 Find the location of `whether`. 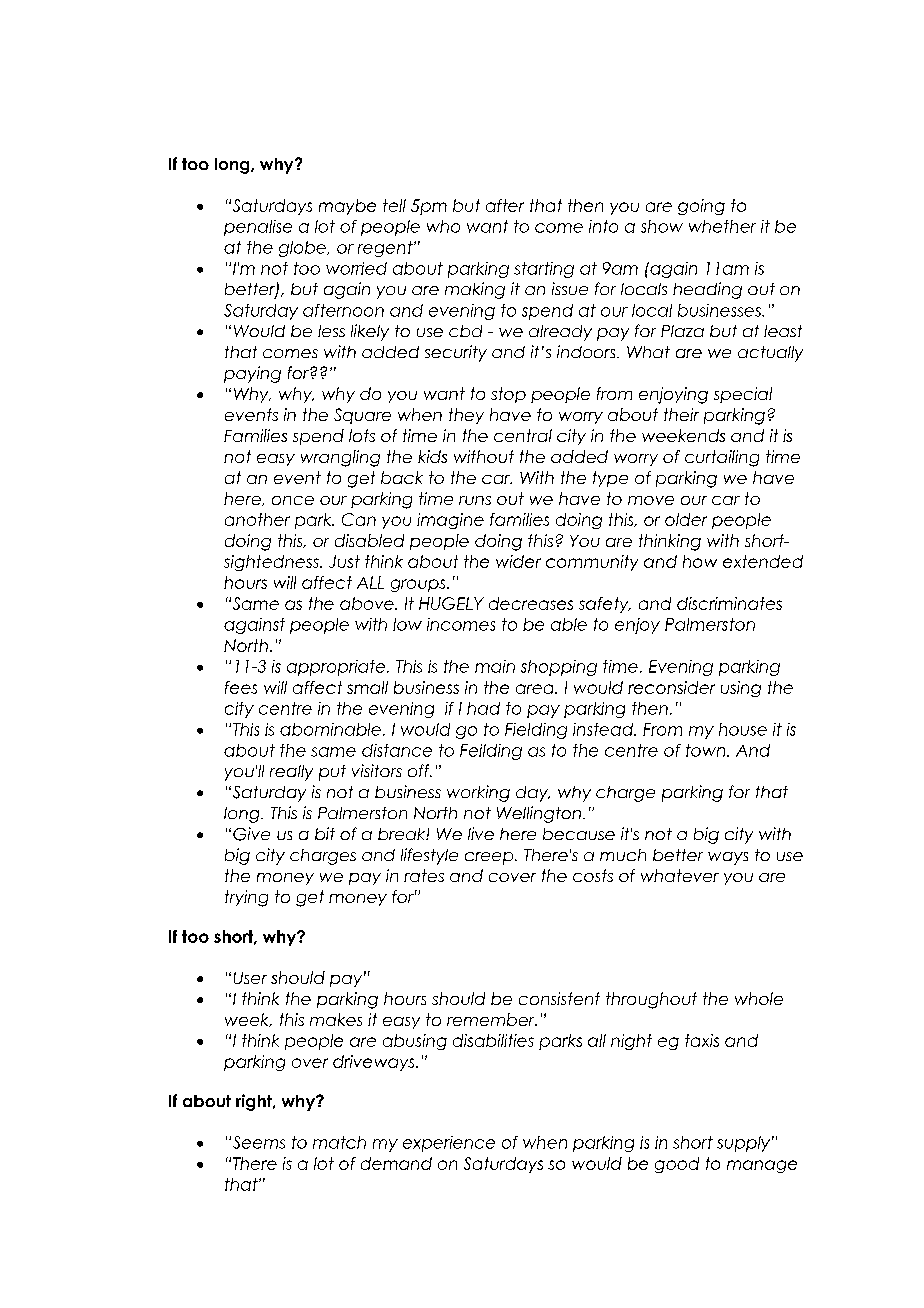

whether is located at coordinates (722, 226).
